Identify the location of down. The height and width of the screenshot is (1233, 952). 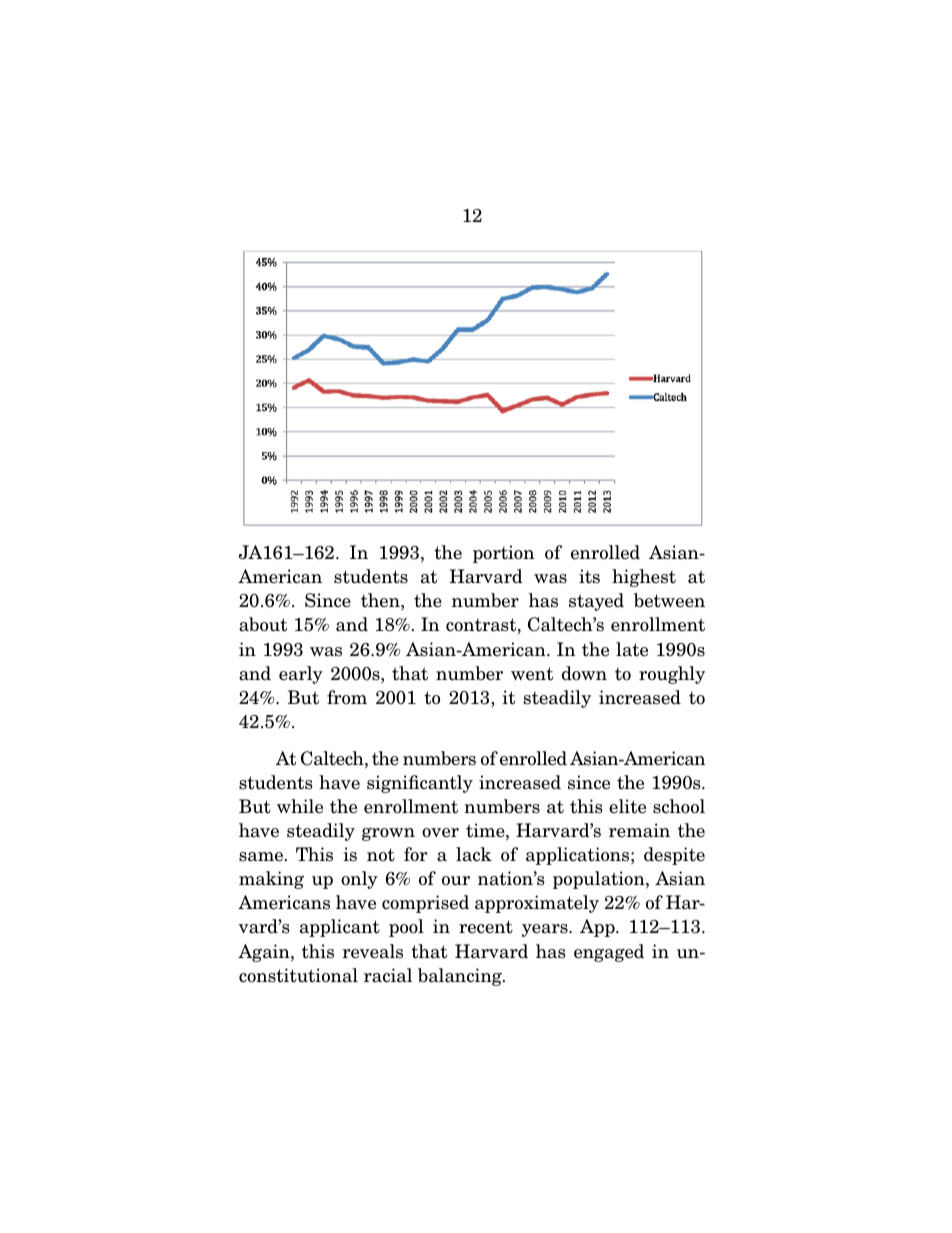
(584, 673).
